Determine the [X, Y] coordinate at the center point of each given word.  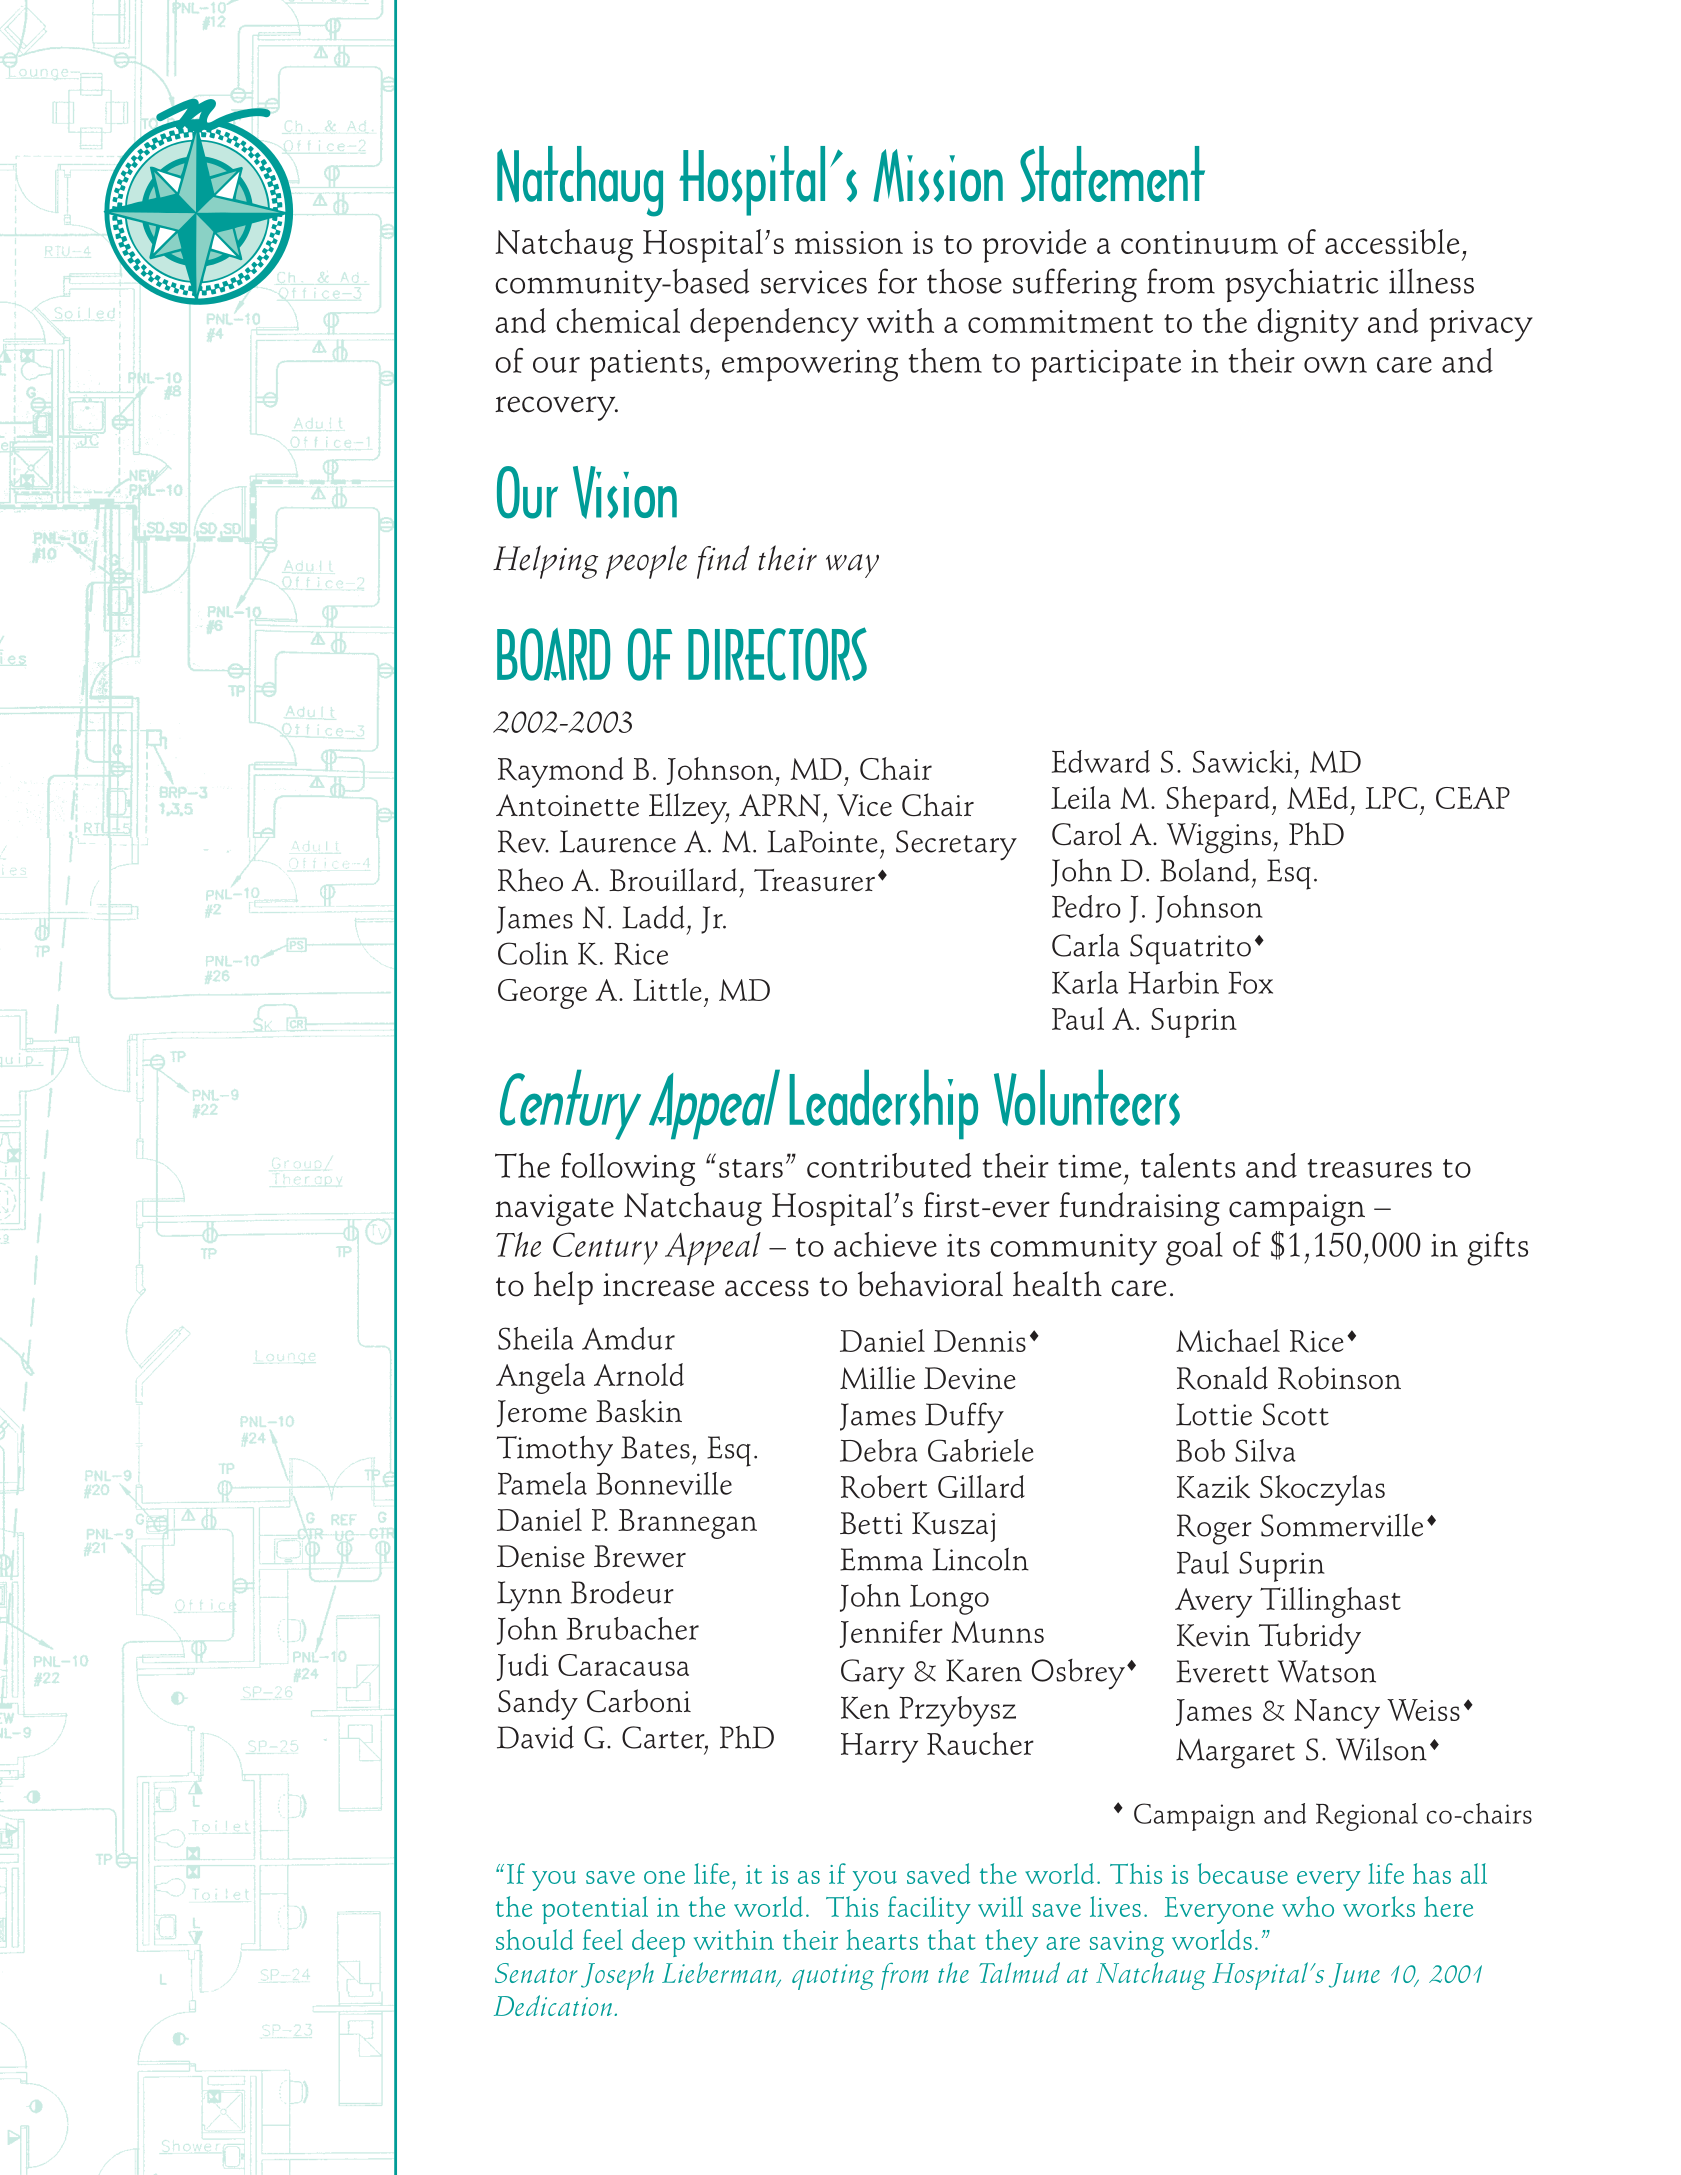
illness [1431, 281]
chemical [618, 320]
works [1379, 1906]
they [1011, 1943]
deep [658, 1943]
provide [1034, 246]
